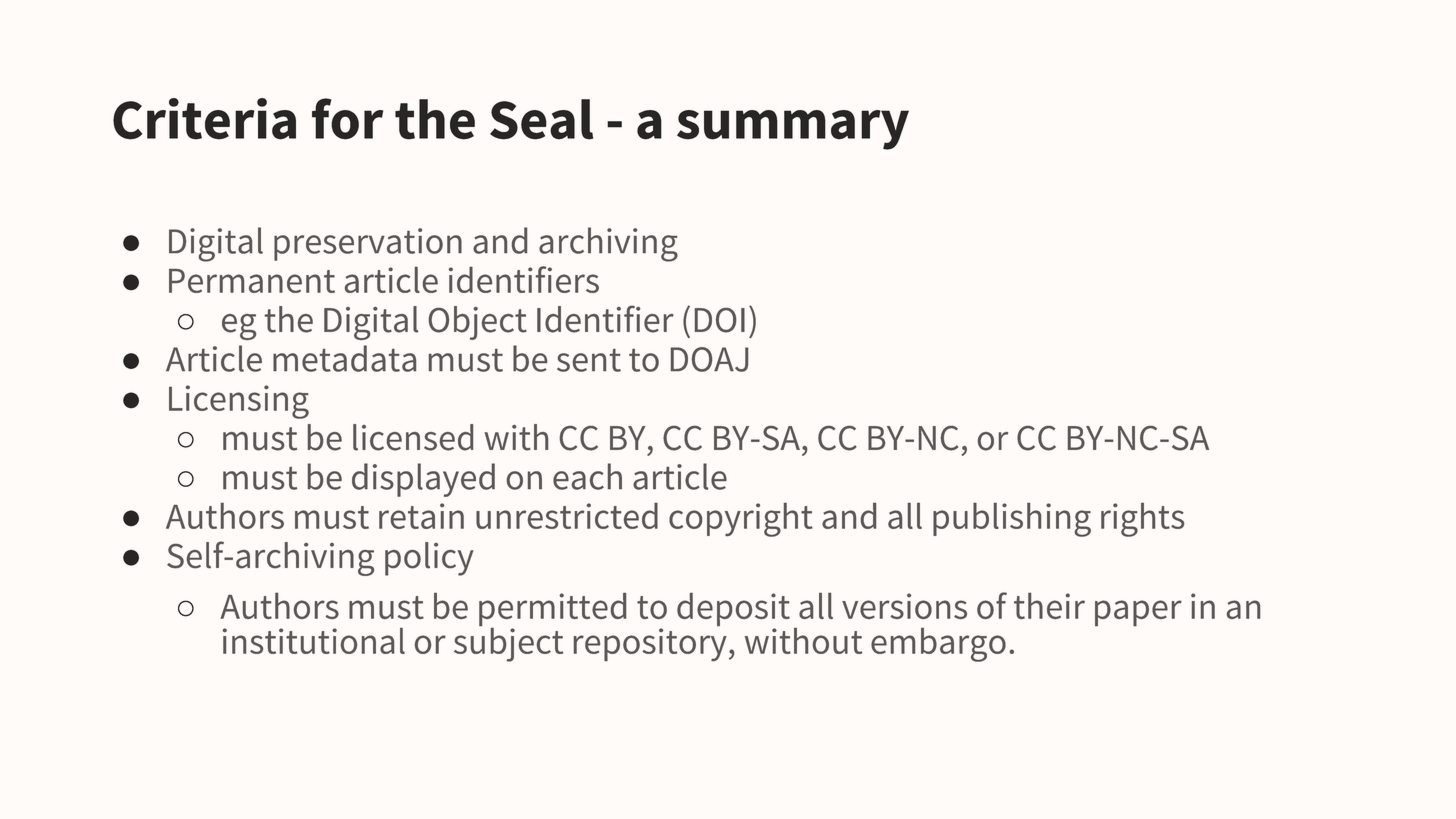 The width and height of the document is (1456, 819). What do you see at coordinates (252, 281) in the document?
I see `Permanent` at bounding box center [252, 281].
